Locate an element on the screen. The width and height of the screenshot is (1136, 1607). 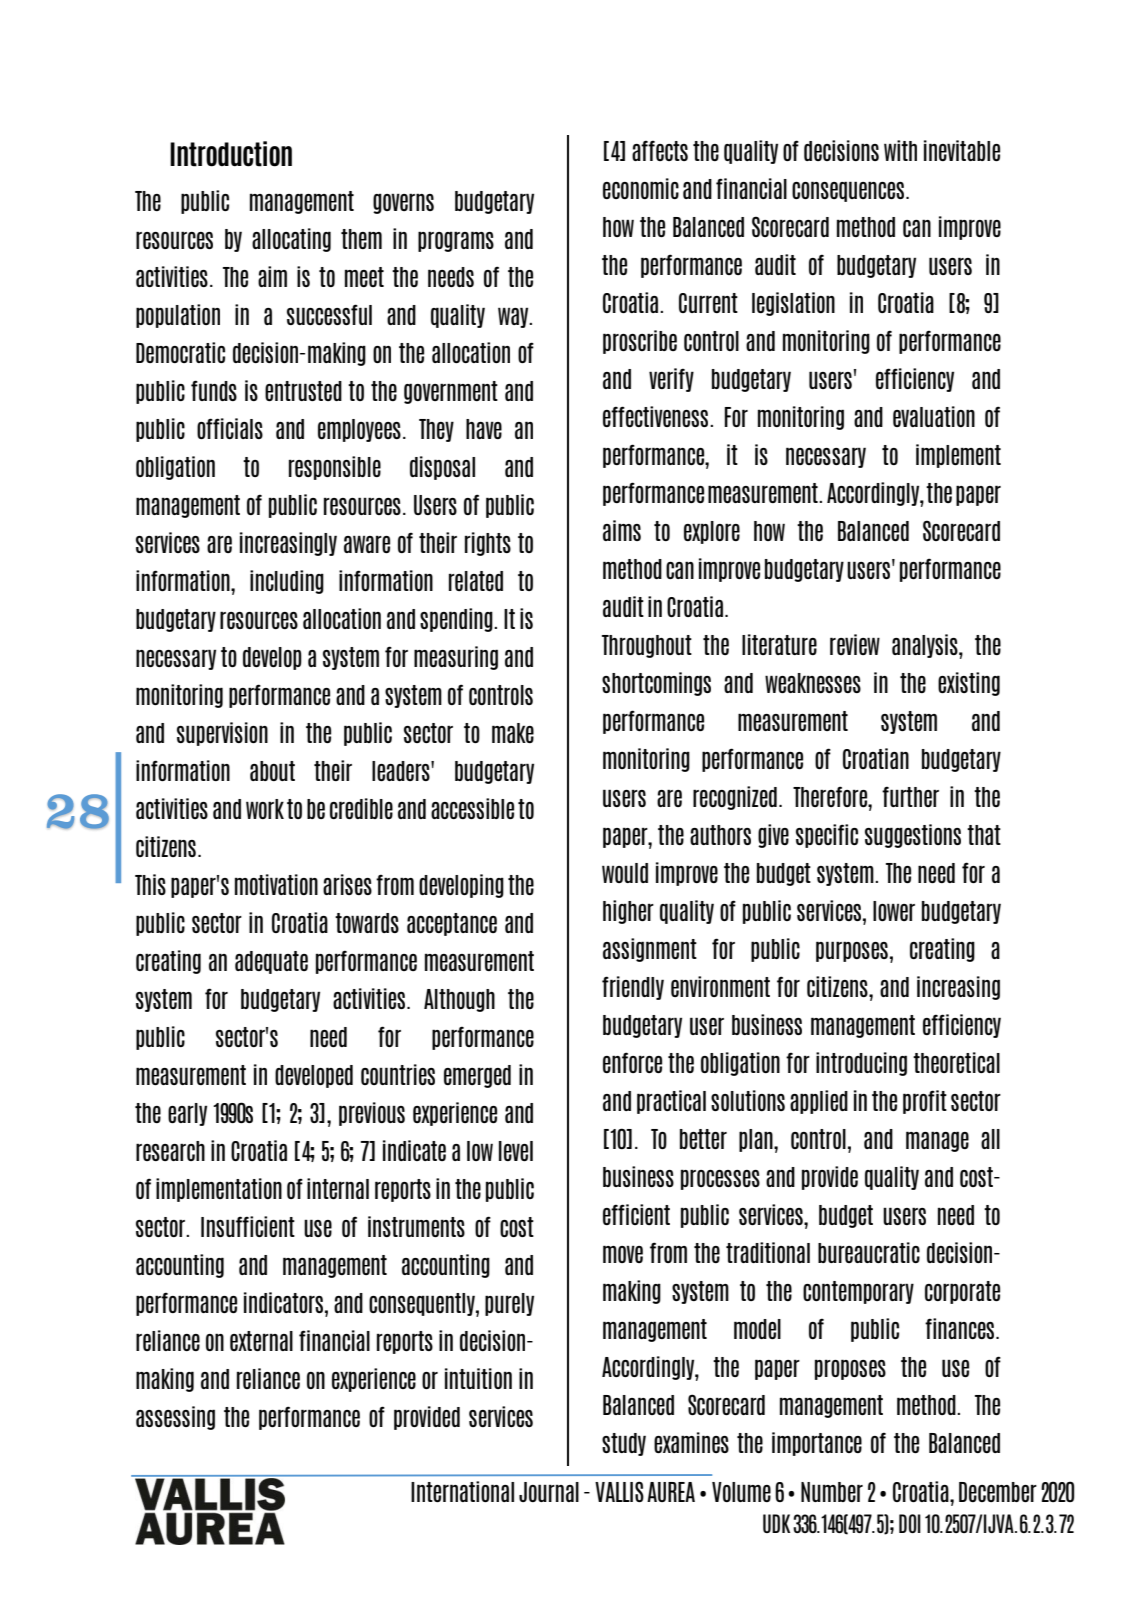
work is located at coordinates (265, 809).
